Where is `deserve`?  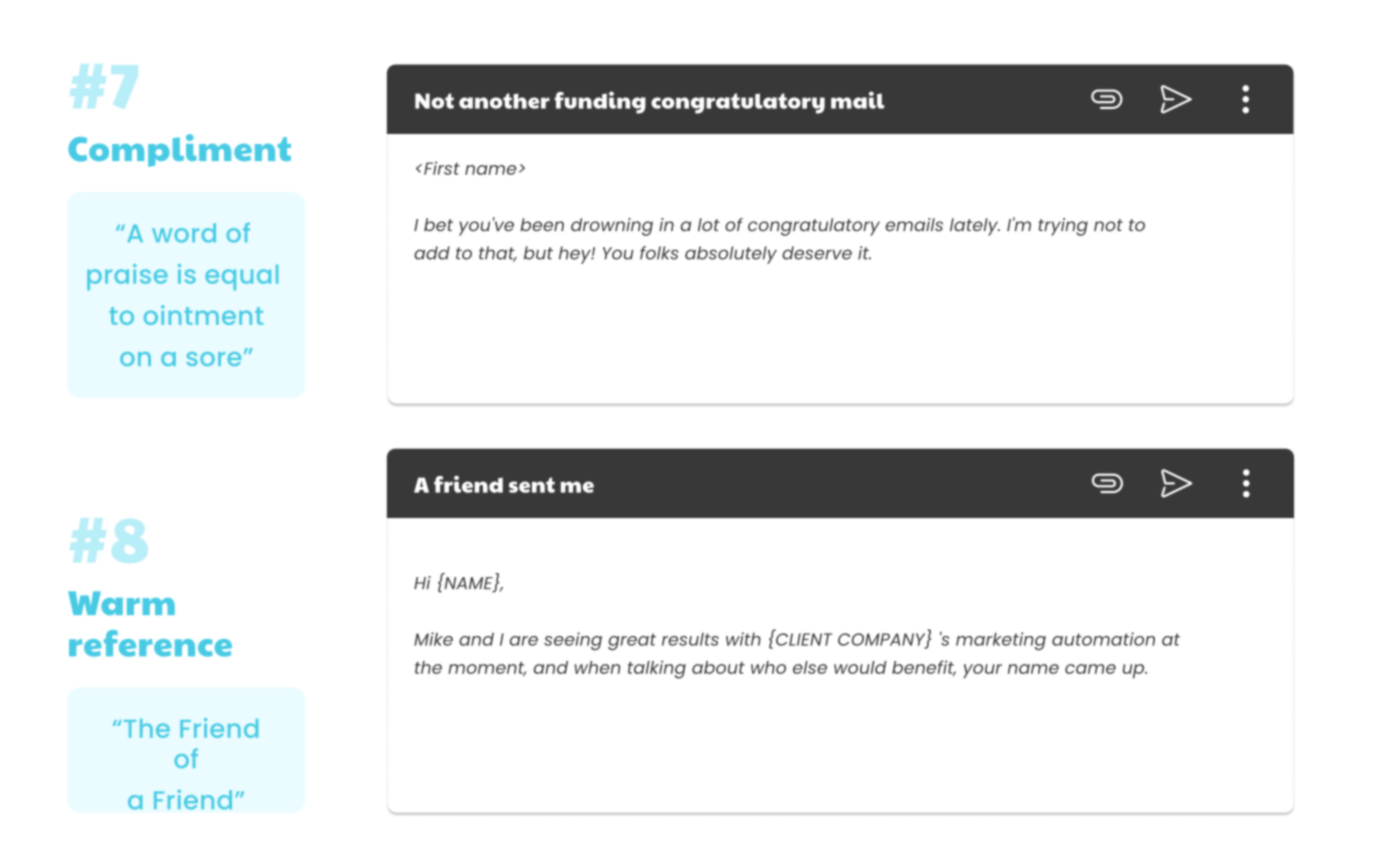 deserve is located at coordinates (817, 253).
